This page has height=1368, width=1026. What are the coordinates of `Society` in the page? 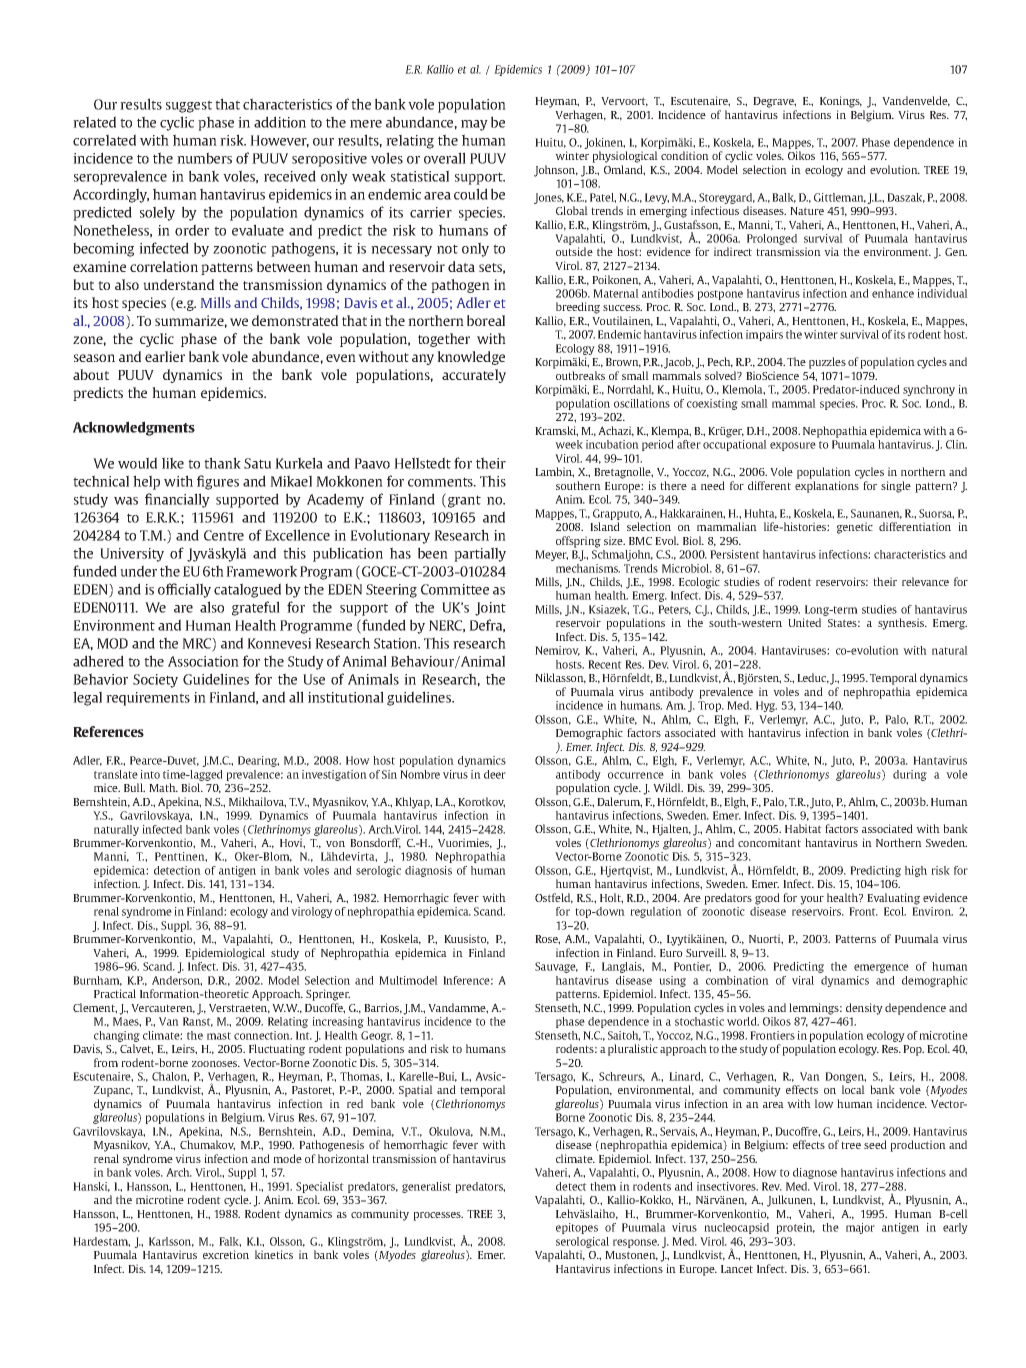 It's located at (155, 681).
